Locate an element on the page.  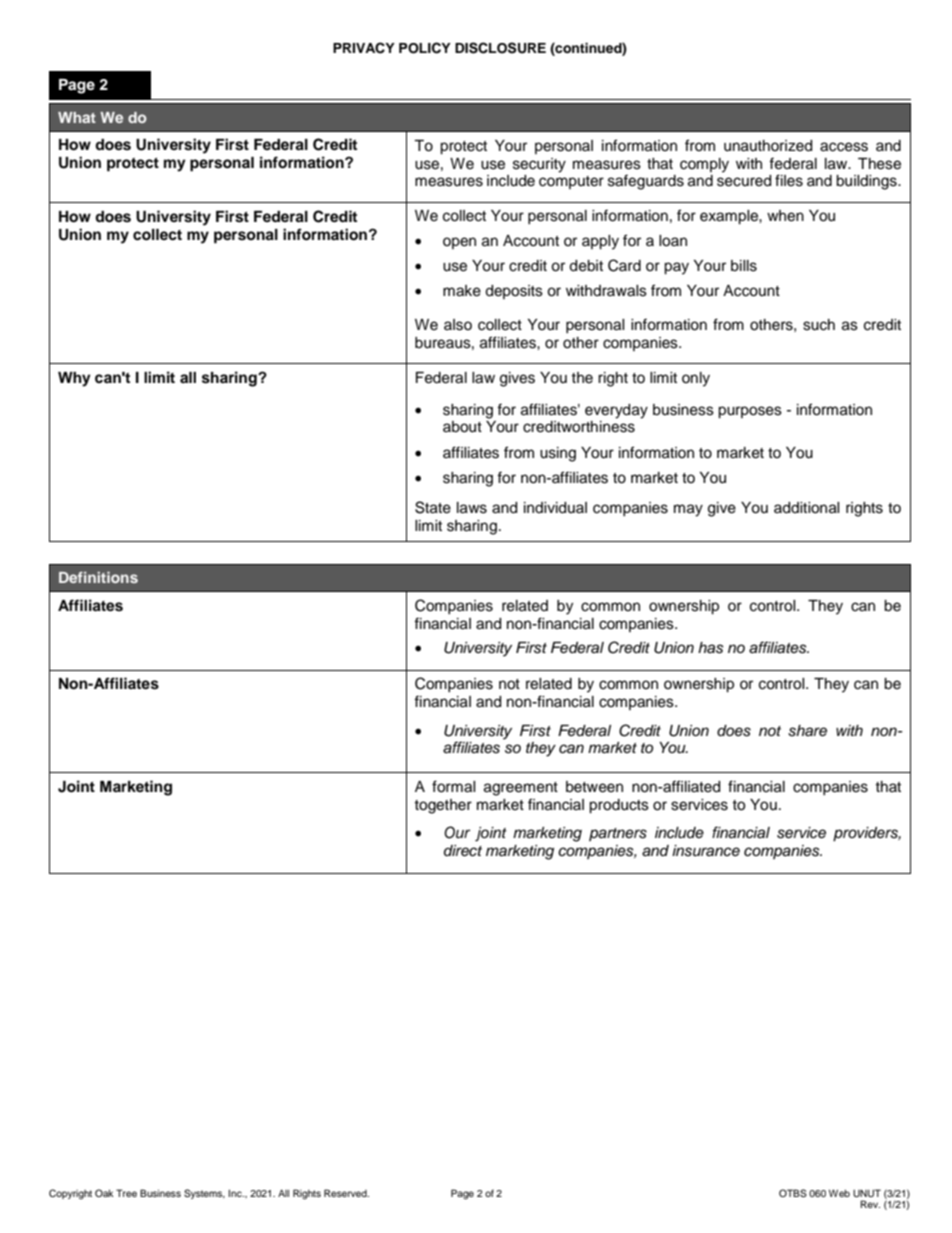
DISCLOSURE is located at coordinates (500, 48).
